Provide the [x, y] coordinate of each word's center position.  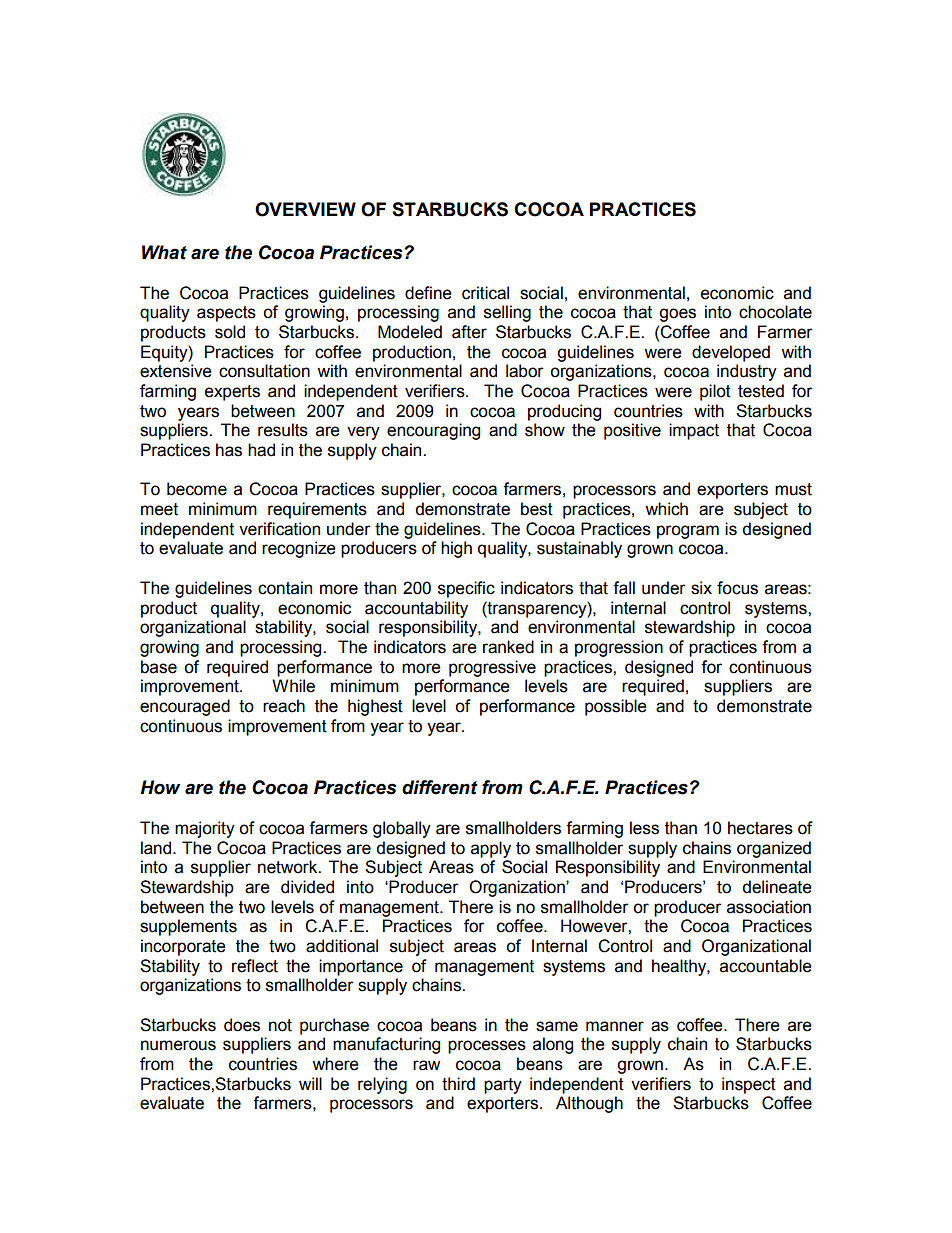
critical [485, 293]
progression [619, 648]
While [293, 686]
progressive [492, 668]
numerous [178, 1045]
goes [677, 315]
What [164, 252]
